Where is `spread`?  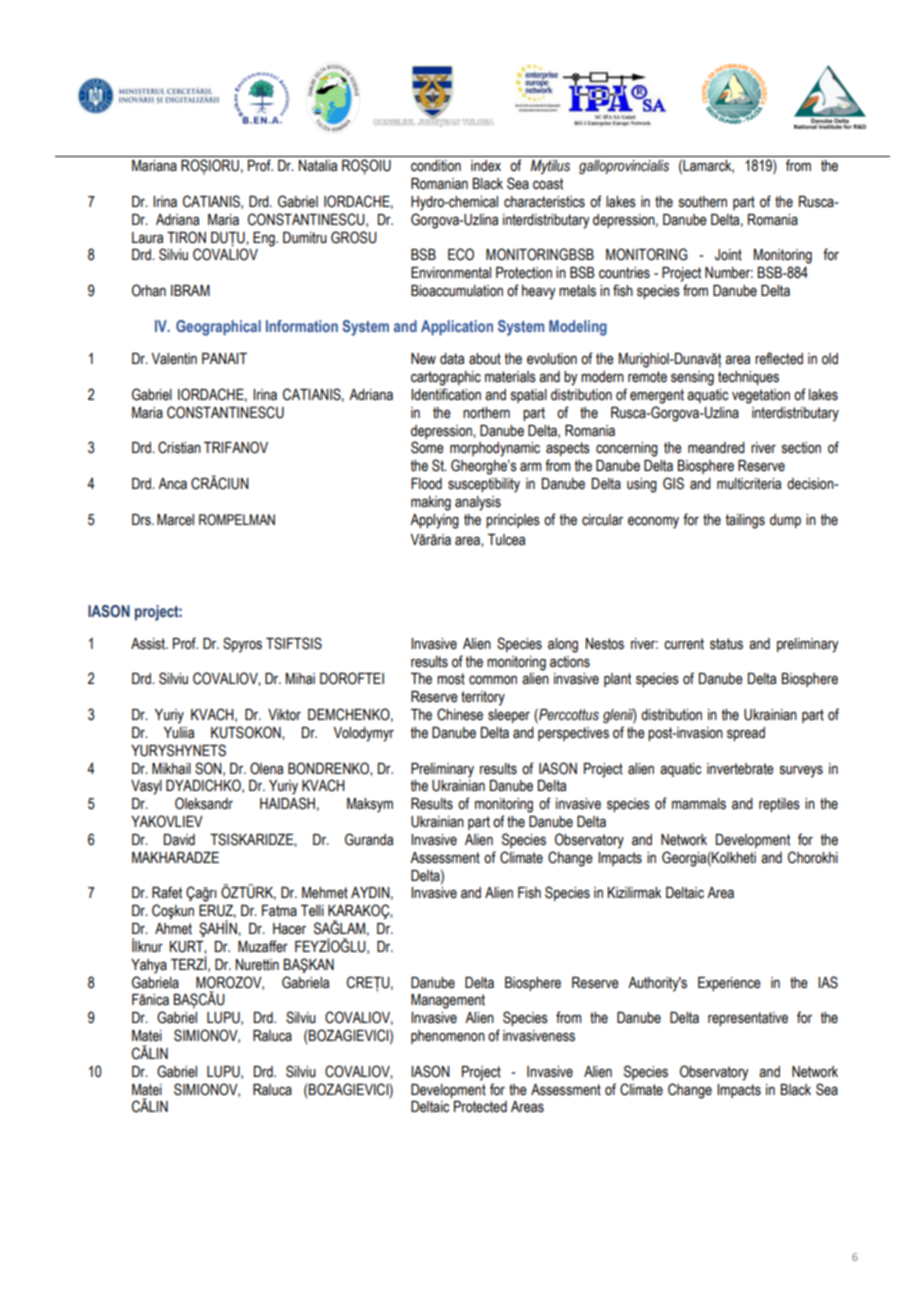
spread is located at coordinates (746, 734).
